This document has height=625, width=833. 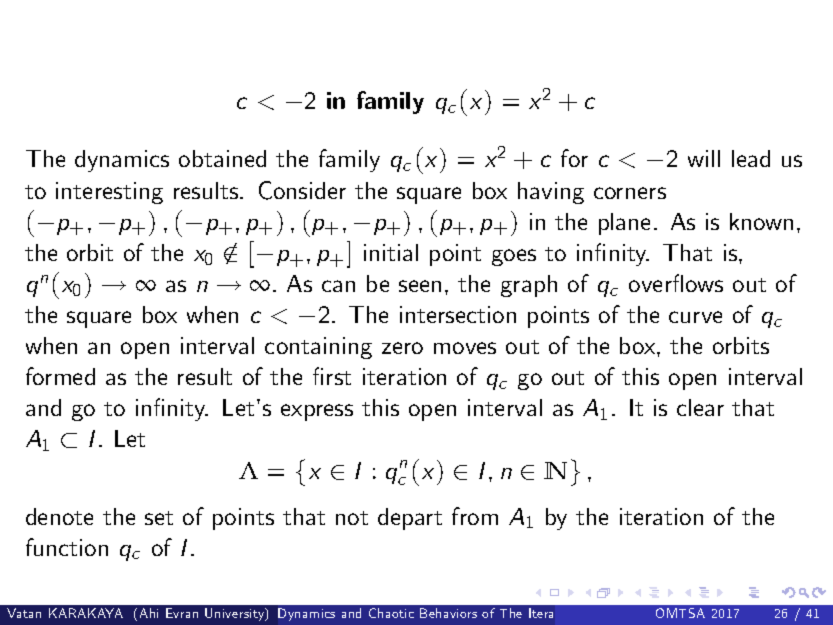 I want to click on clear, so click(x=700, y=407).
